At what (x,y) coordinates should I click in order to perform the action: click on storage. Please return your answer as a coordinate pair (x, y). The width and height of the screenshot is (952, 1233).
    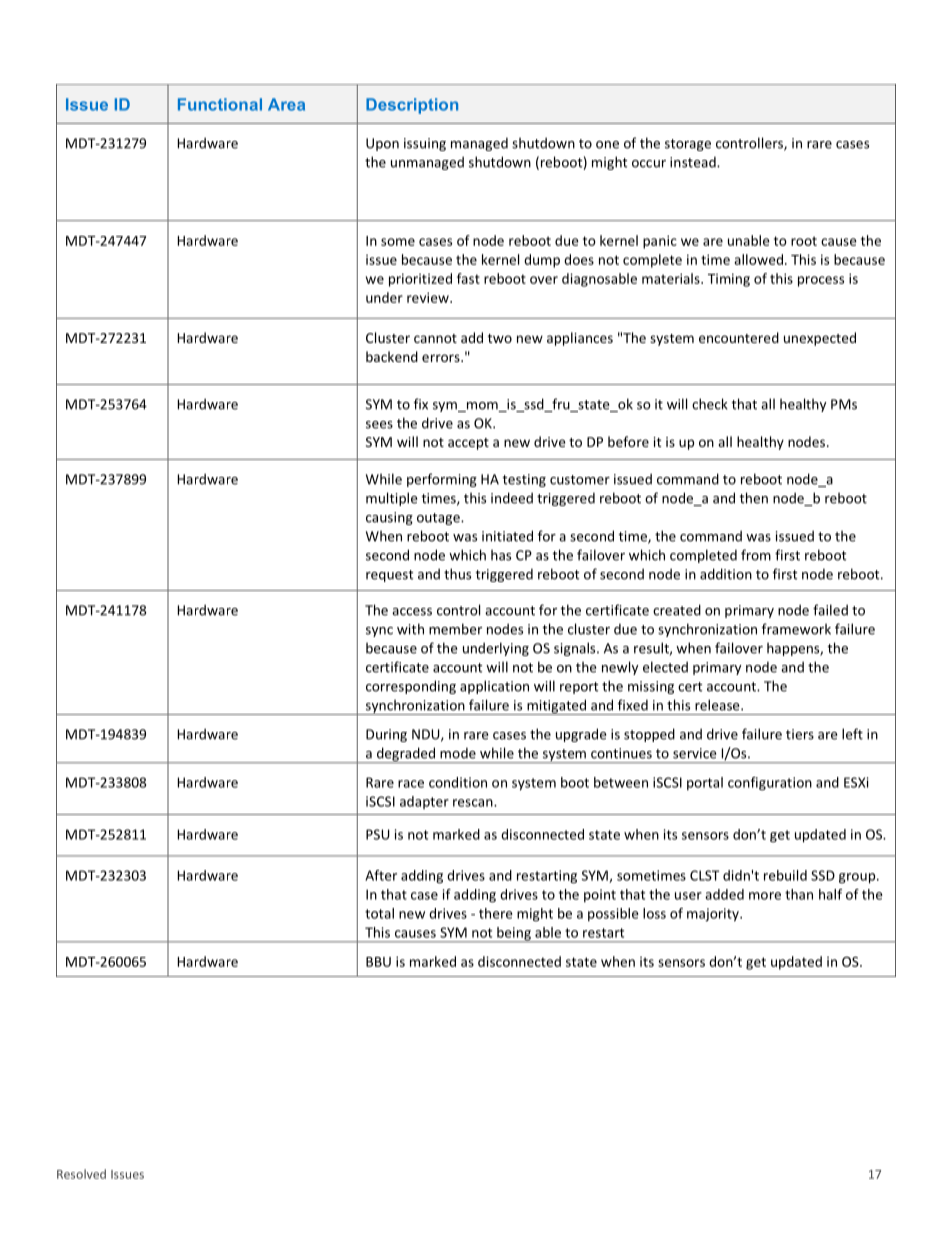
    Looking at the image, I should click on (688, 145).
